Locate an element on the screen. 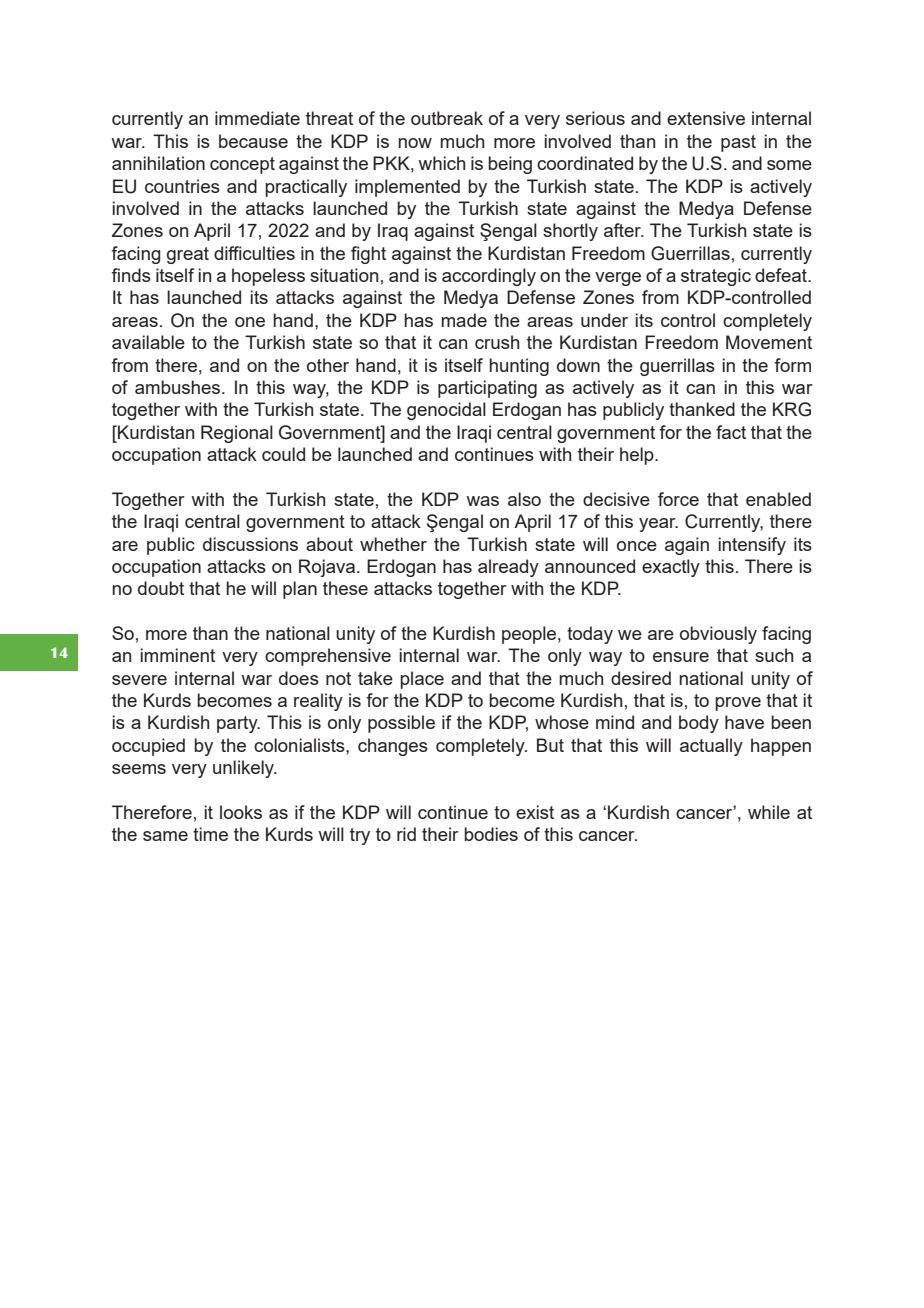 The height and width of the screenshot is (1308, 924). looks is located at coordinates (241, 812).
